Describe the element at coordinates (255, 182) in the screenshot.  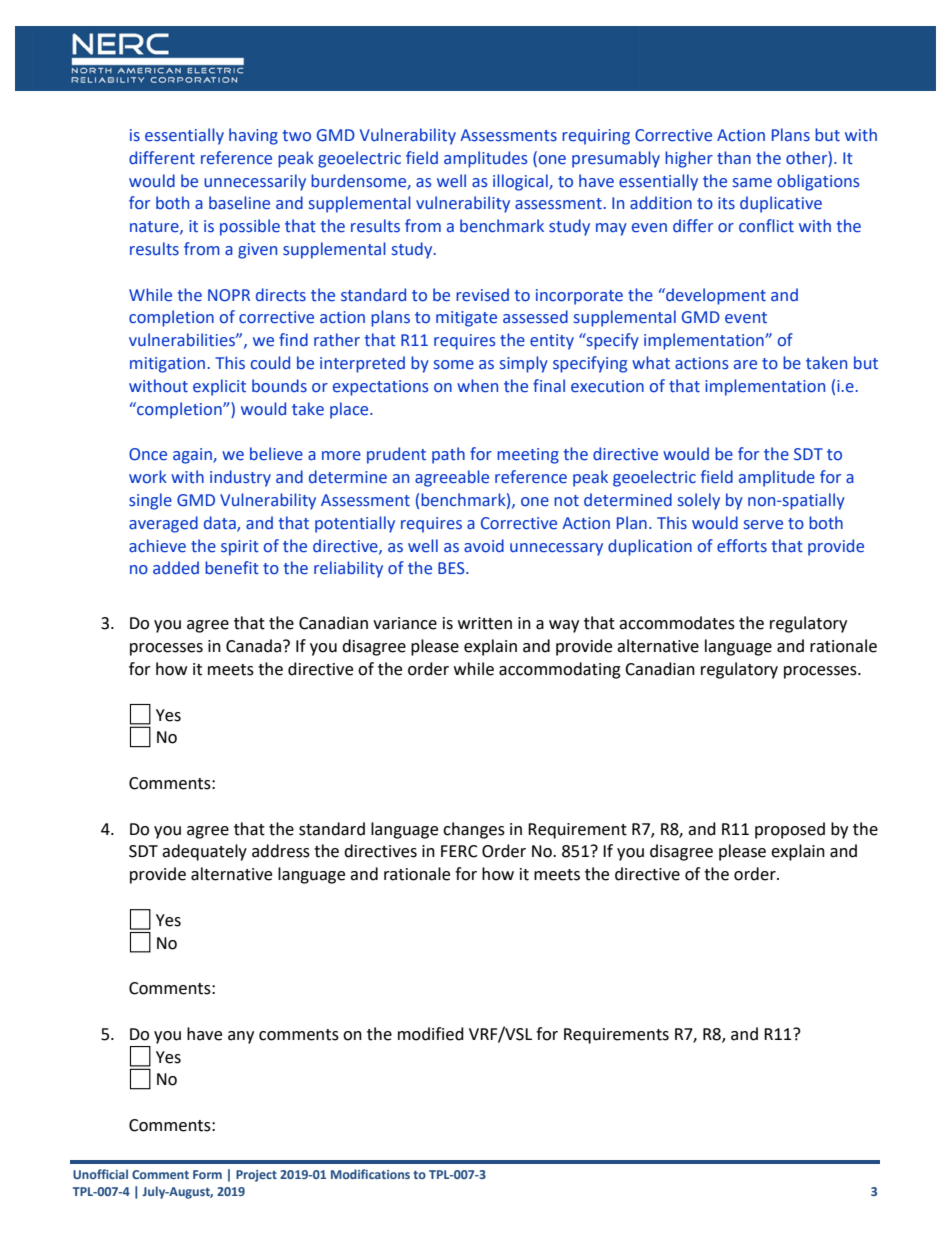
I see `unnecessarily` at that location.
